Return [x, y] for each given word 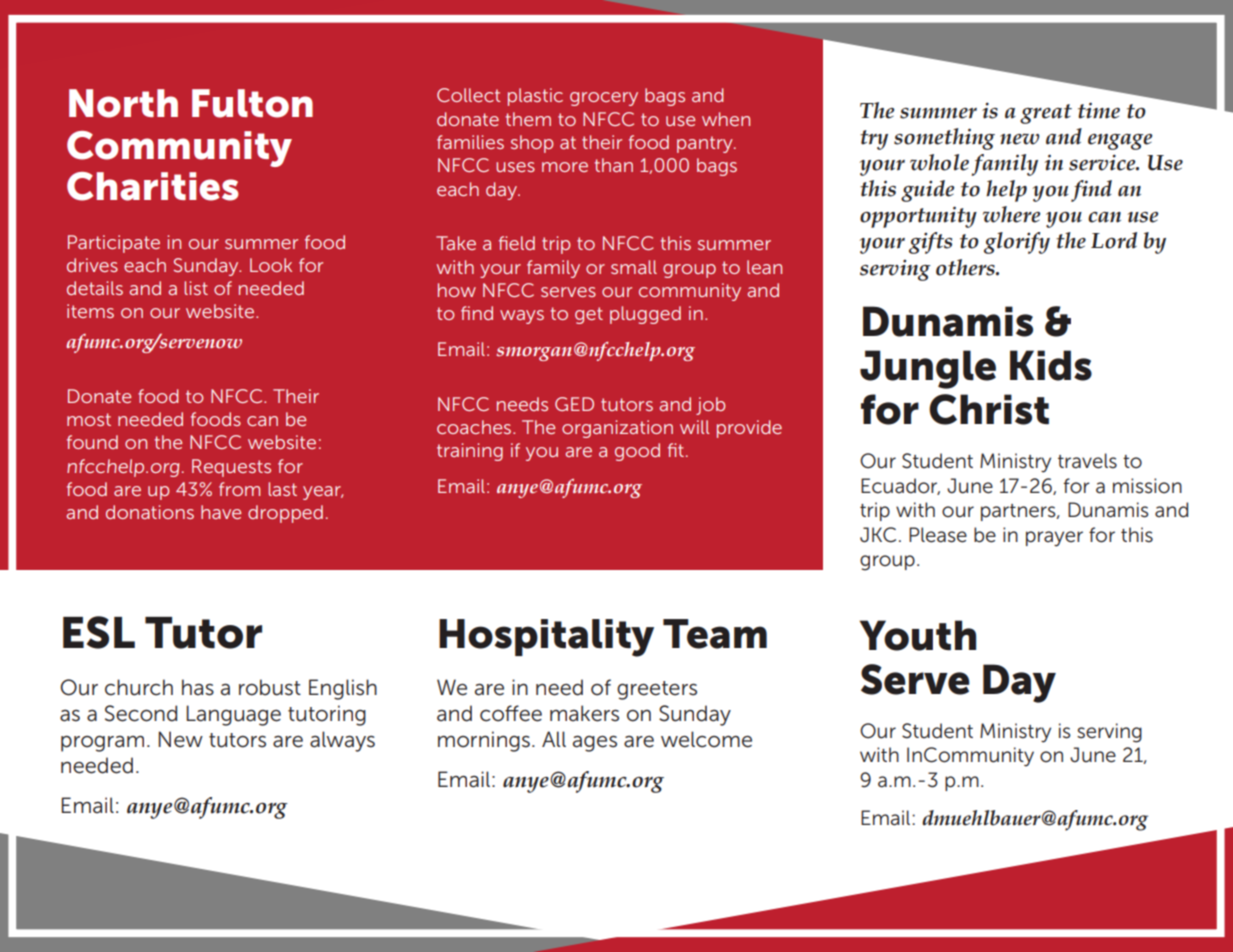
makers [584, 713]
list [196, 288]
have [221, 512]
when [726, 119]
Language [233, 715]
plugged [645, 315]
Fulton [252, 103]
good [637, 452]
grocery [604, 99]
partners [1019, 512]
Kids [1051, 365]
